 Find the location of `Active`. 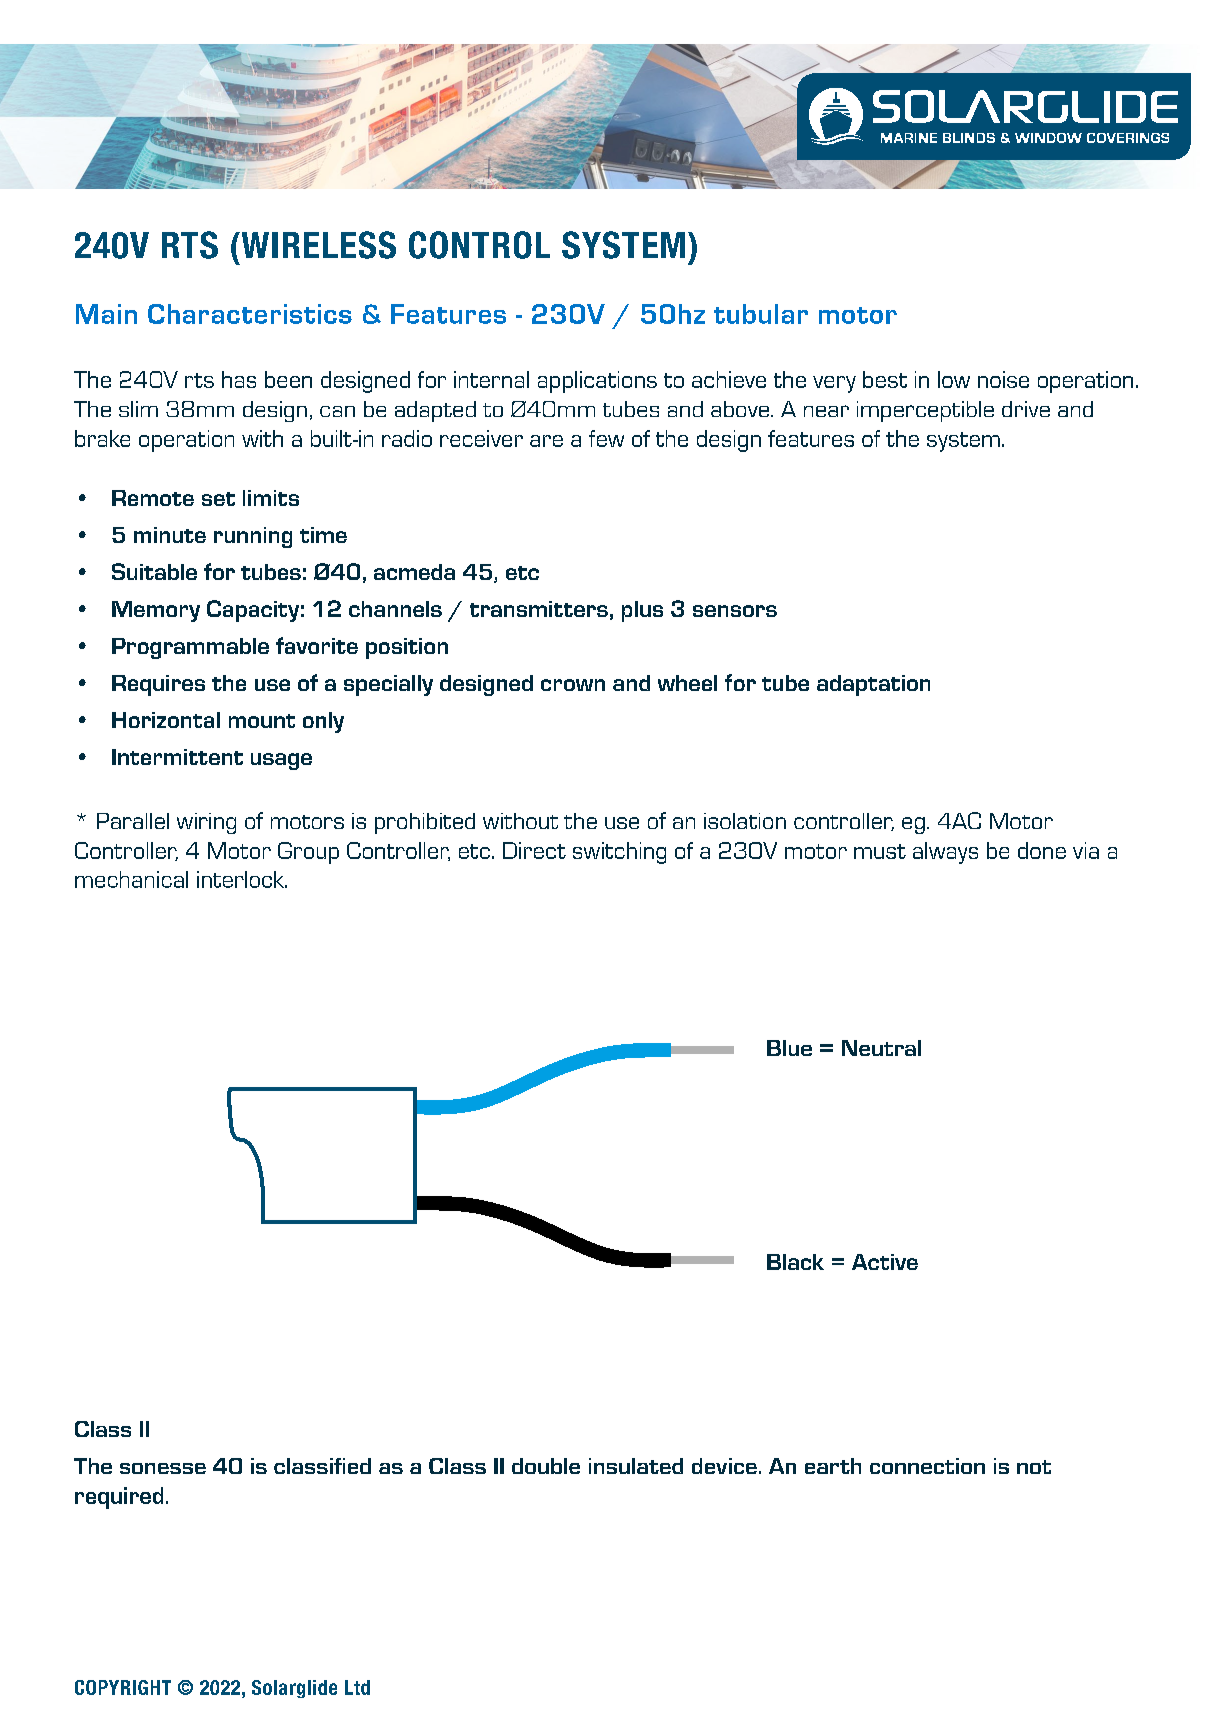

Active is located at coordinates (885, 1262).
